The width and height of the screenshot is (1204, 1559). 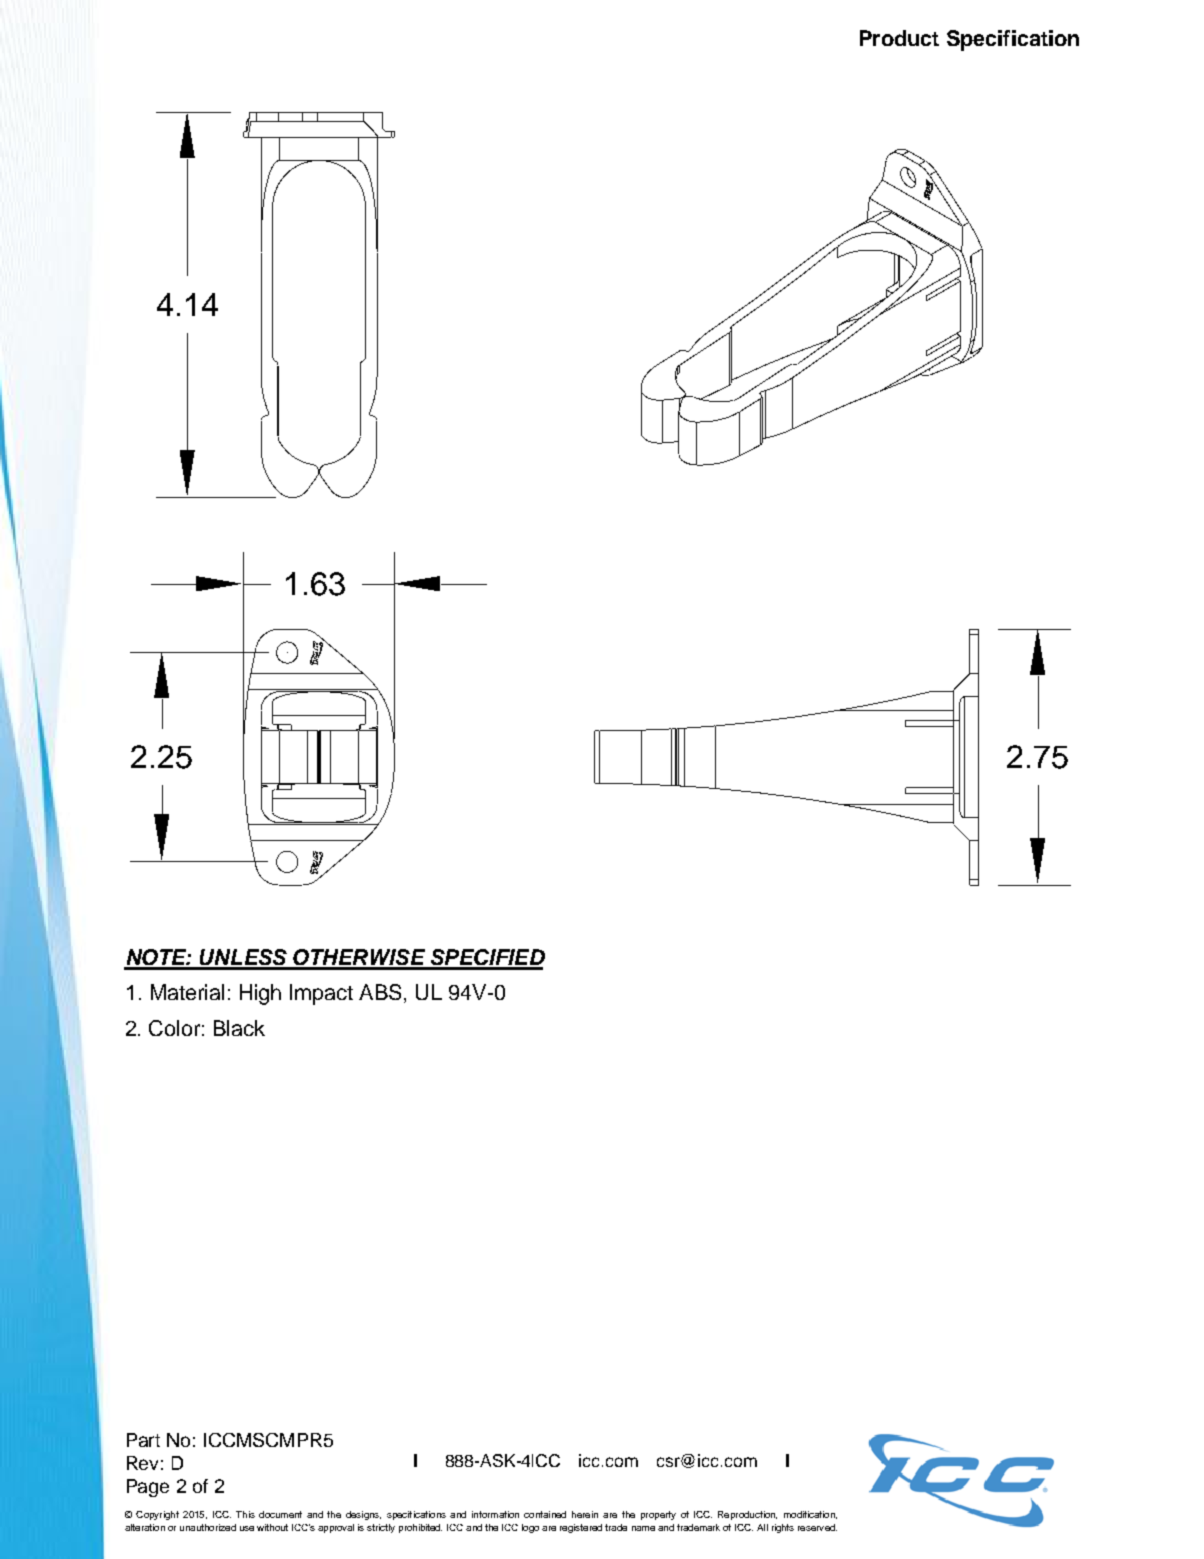 What do you see at coordinates (762, 1527) in the screenshot?
I see `All` at bounding box center [762, 1527].
